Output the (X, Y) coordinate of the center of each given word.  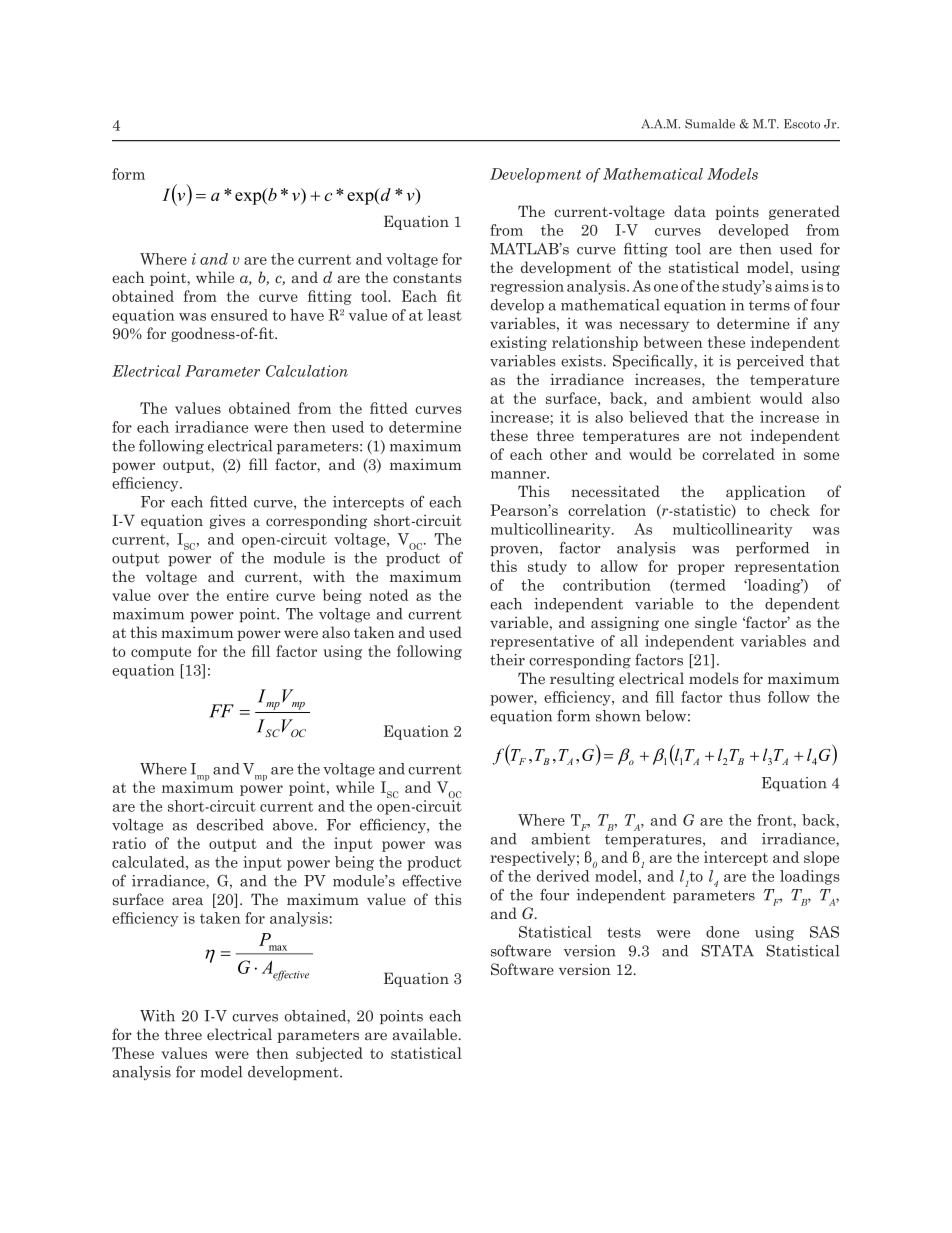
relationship (595, 343)
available (426, 1034)
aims (792, 286)
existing (518, 343)
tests (624, 932)
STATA (727, 951)
